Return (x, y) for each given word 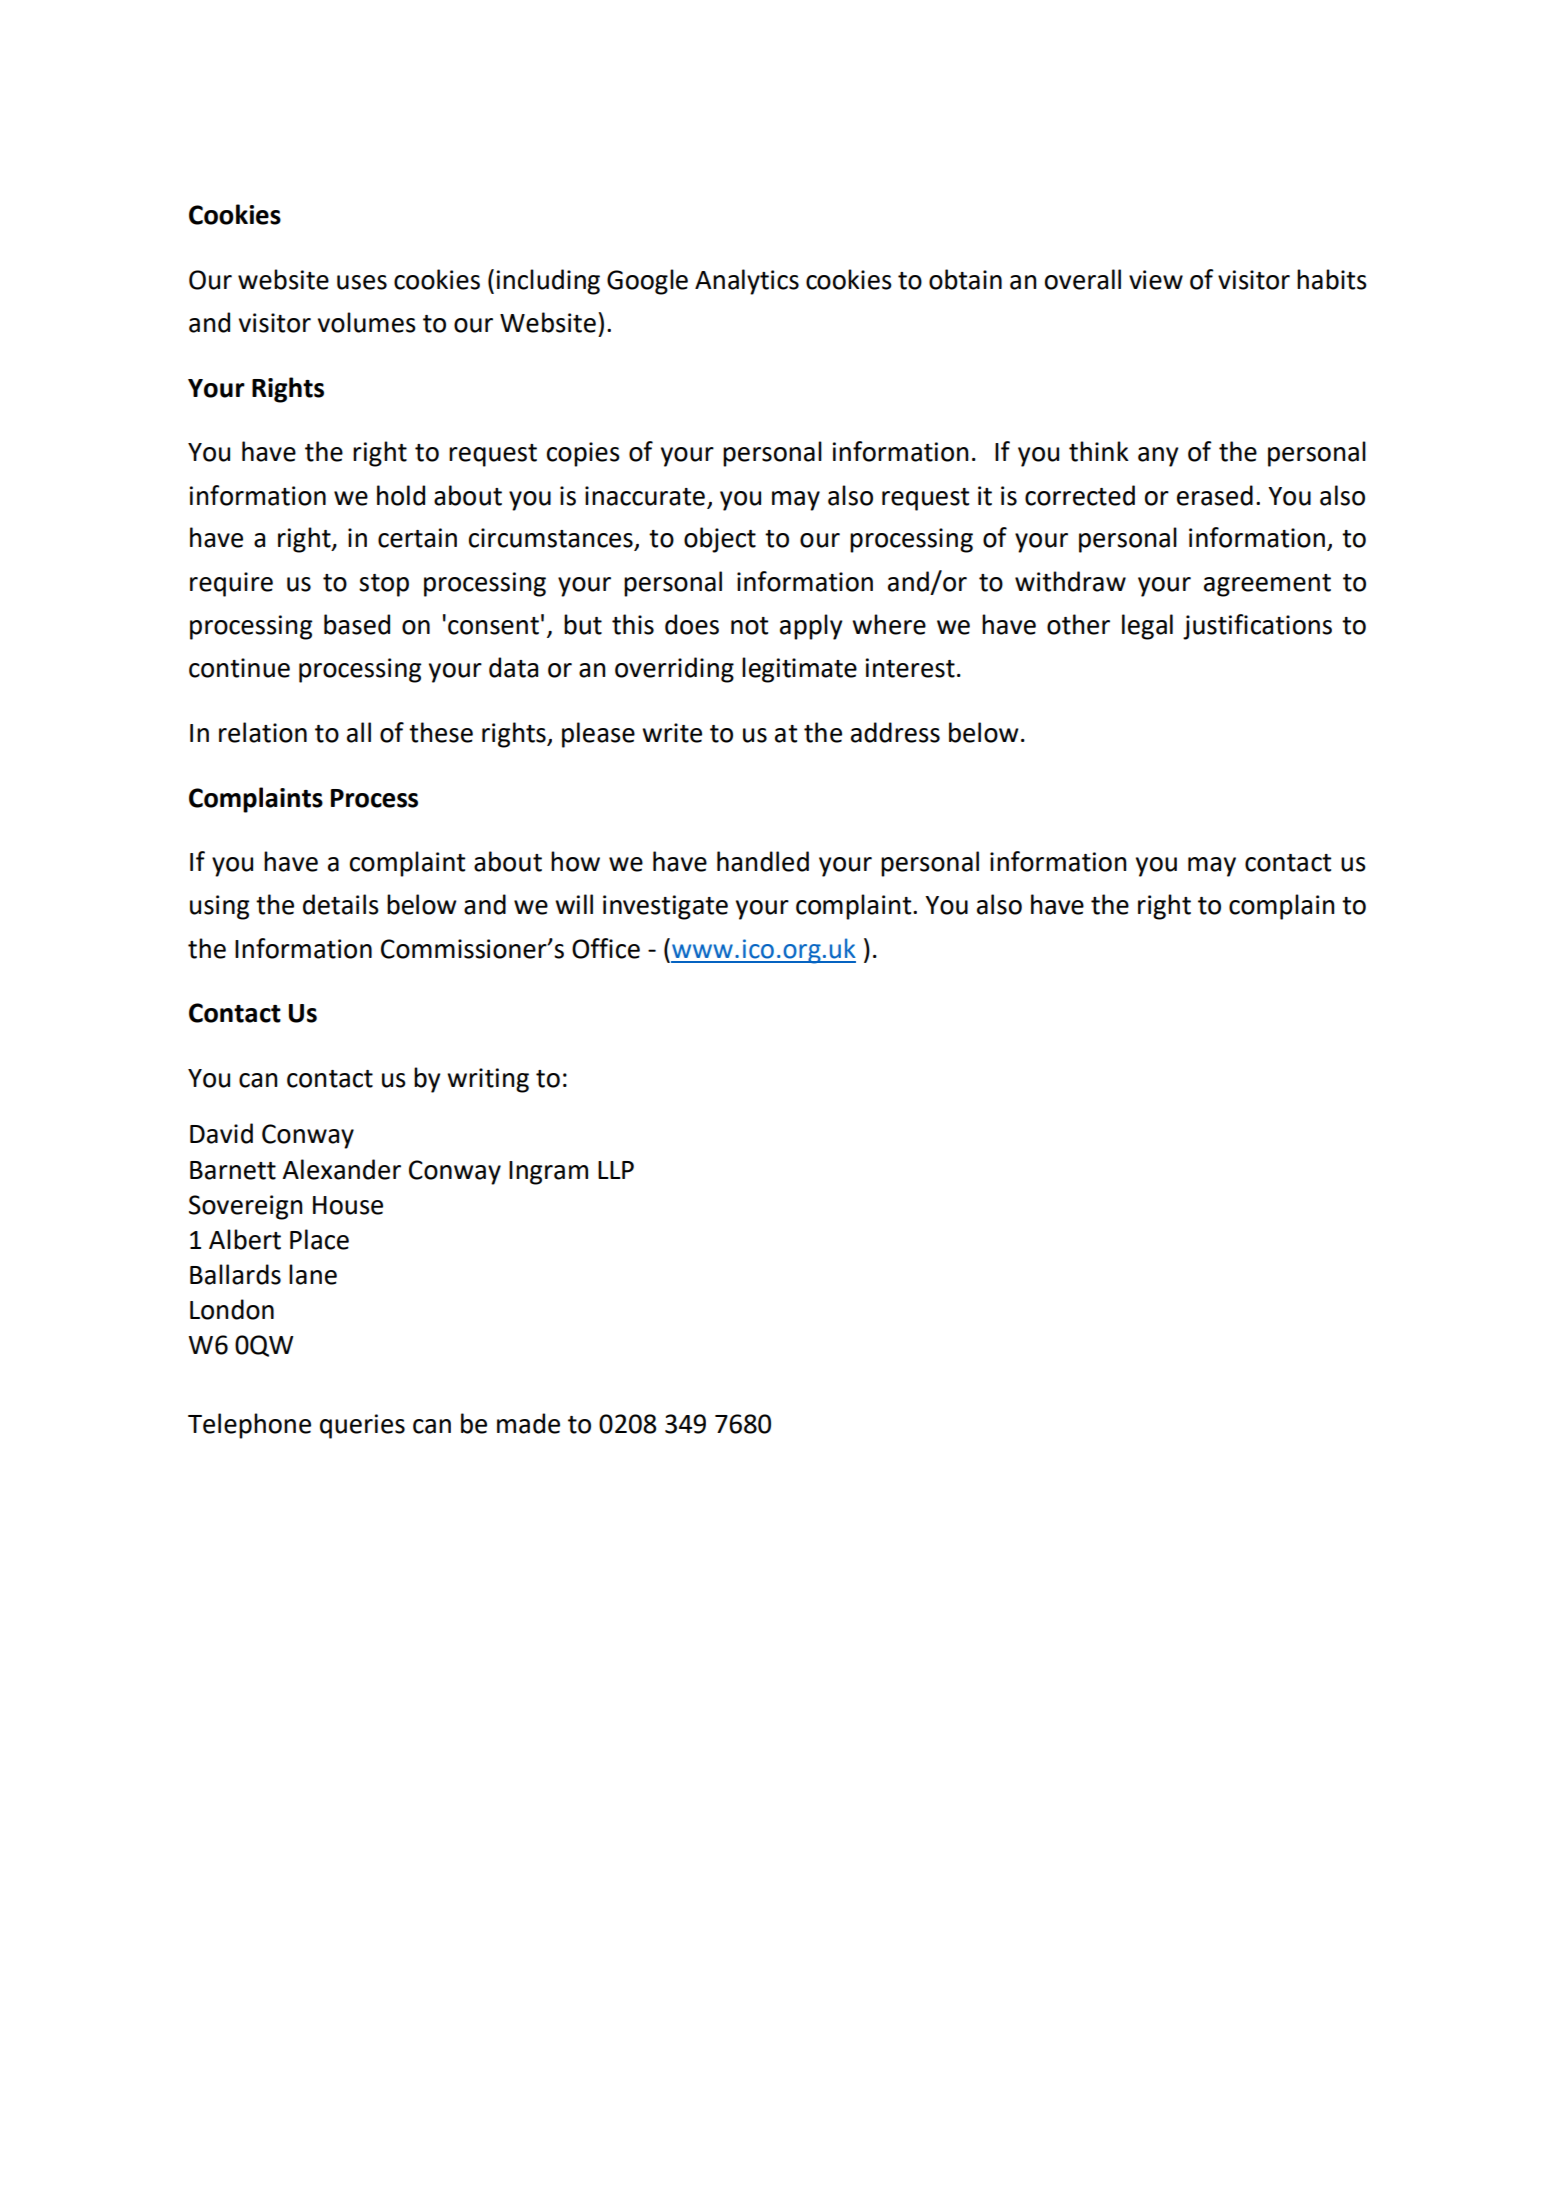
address (895, 732)
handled (763, 861)
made (528, 1423)
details (341, 904)
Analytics (747, 282)
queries (362, 1426)
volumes (367, 322)
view (1156, 280)
